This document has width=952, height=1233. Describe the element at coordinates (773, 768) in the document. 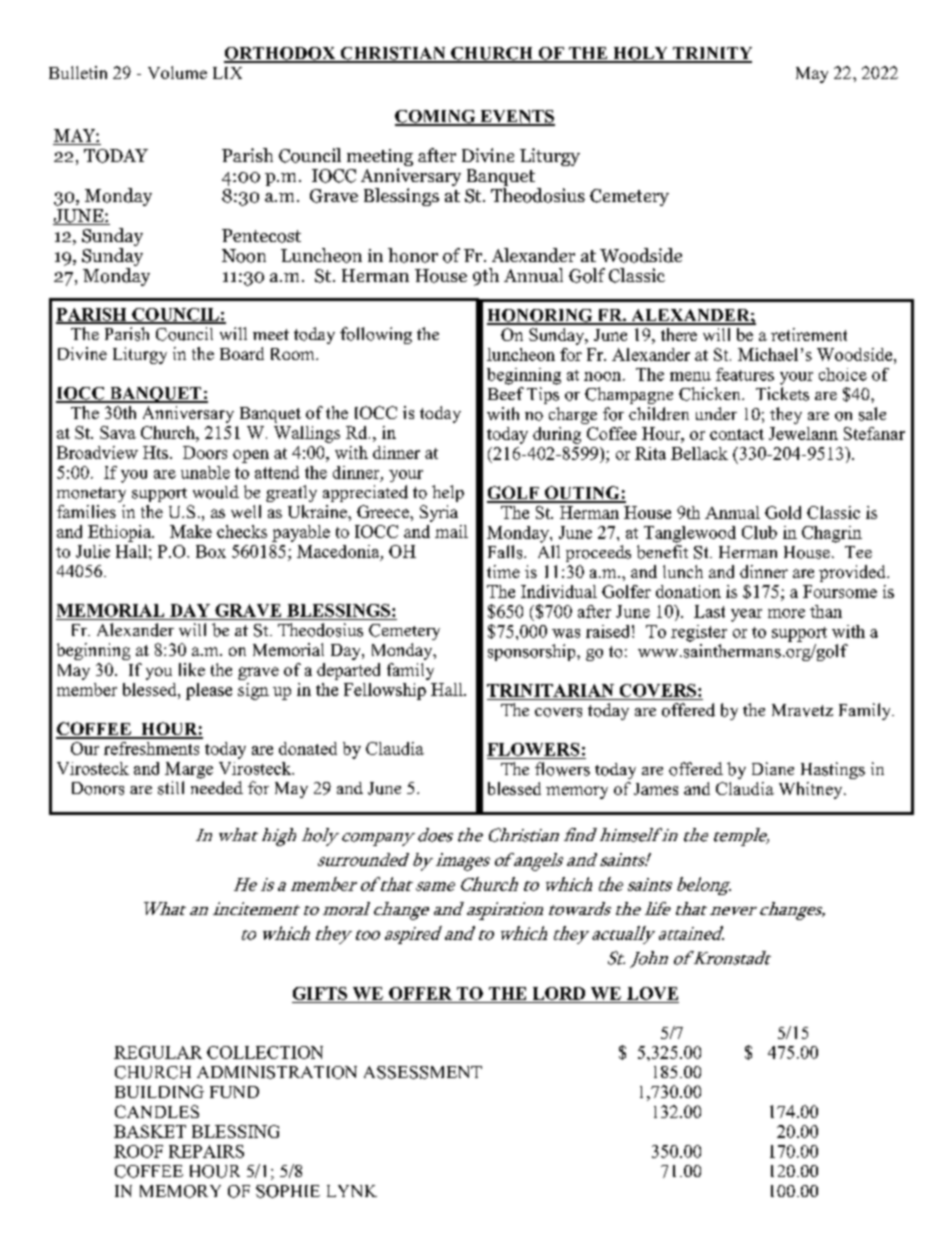

I see `Diane` at that location.
